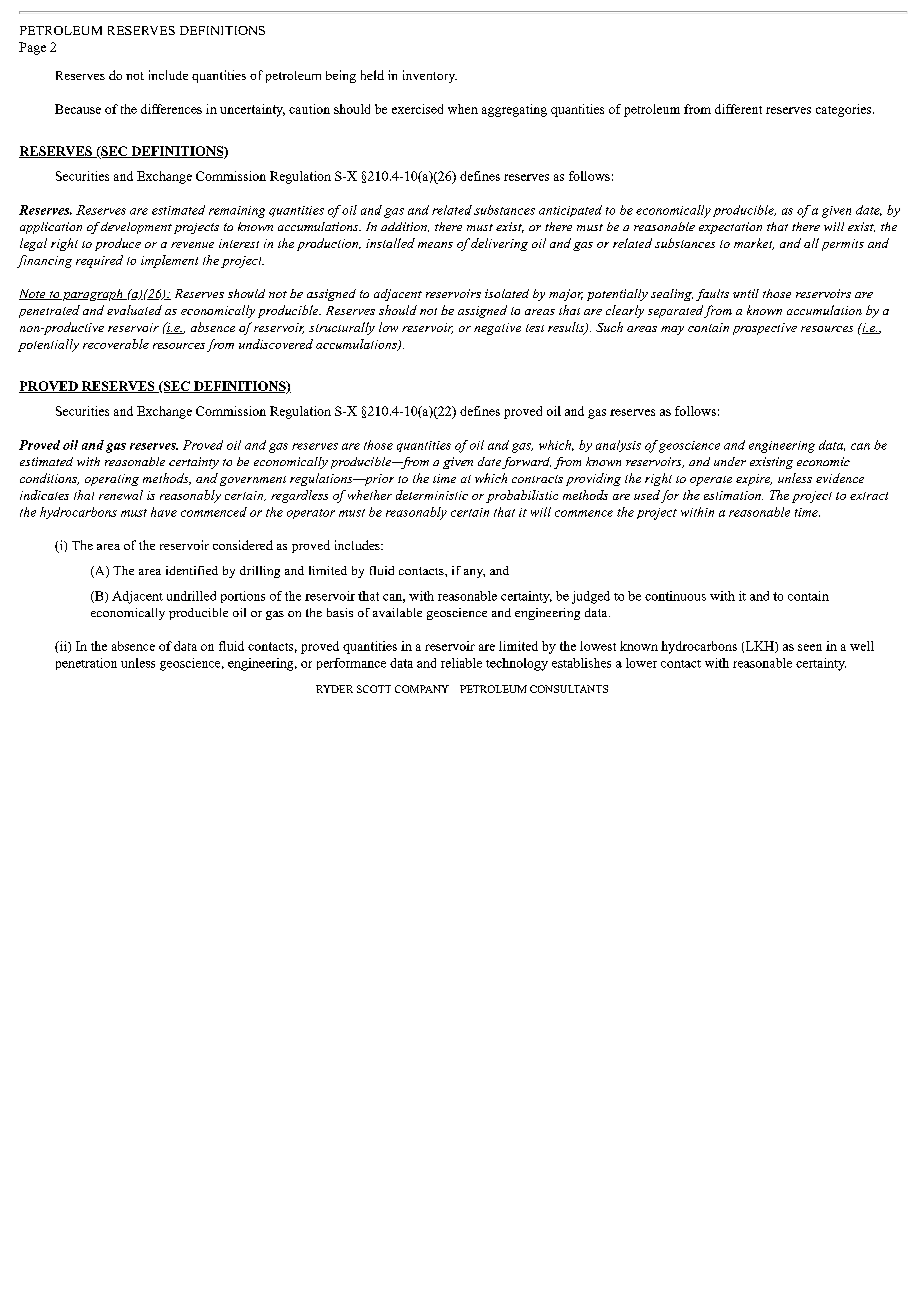 The width and height of the image is (924, 1308). Describe the element at coordinates (526, 463) in the image. I see `forward` at that location.
